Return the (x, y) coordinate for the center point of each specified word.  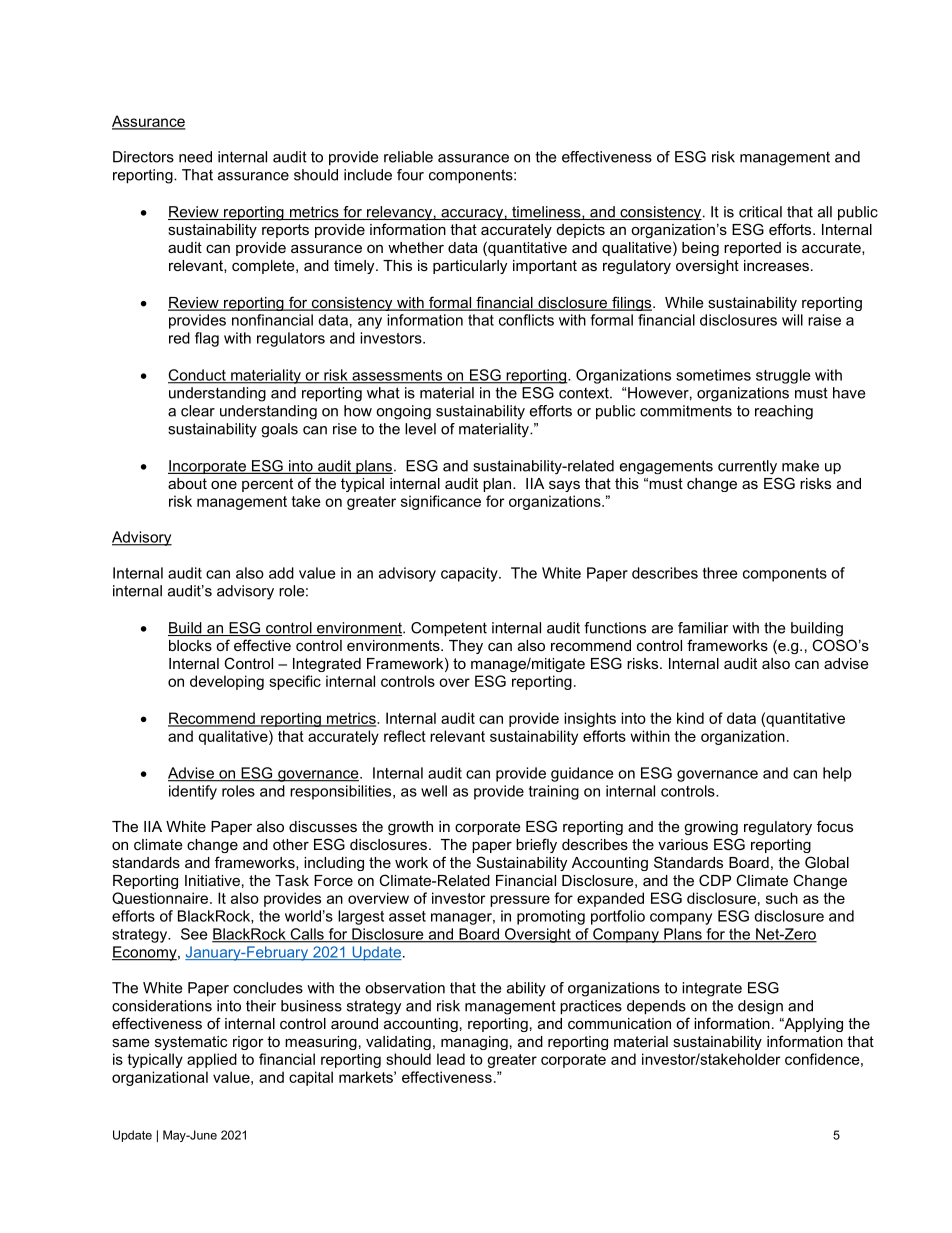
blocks (190, 645)
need (195, 157)
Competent (449, 629)
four (410, 175)
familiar (703, 628)
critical (760, 212)
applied (212, 1060)
